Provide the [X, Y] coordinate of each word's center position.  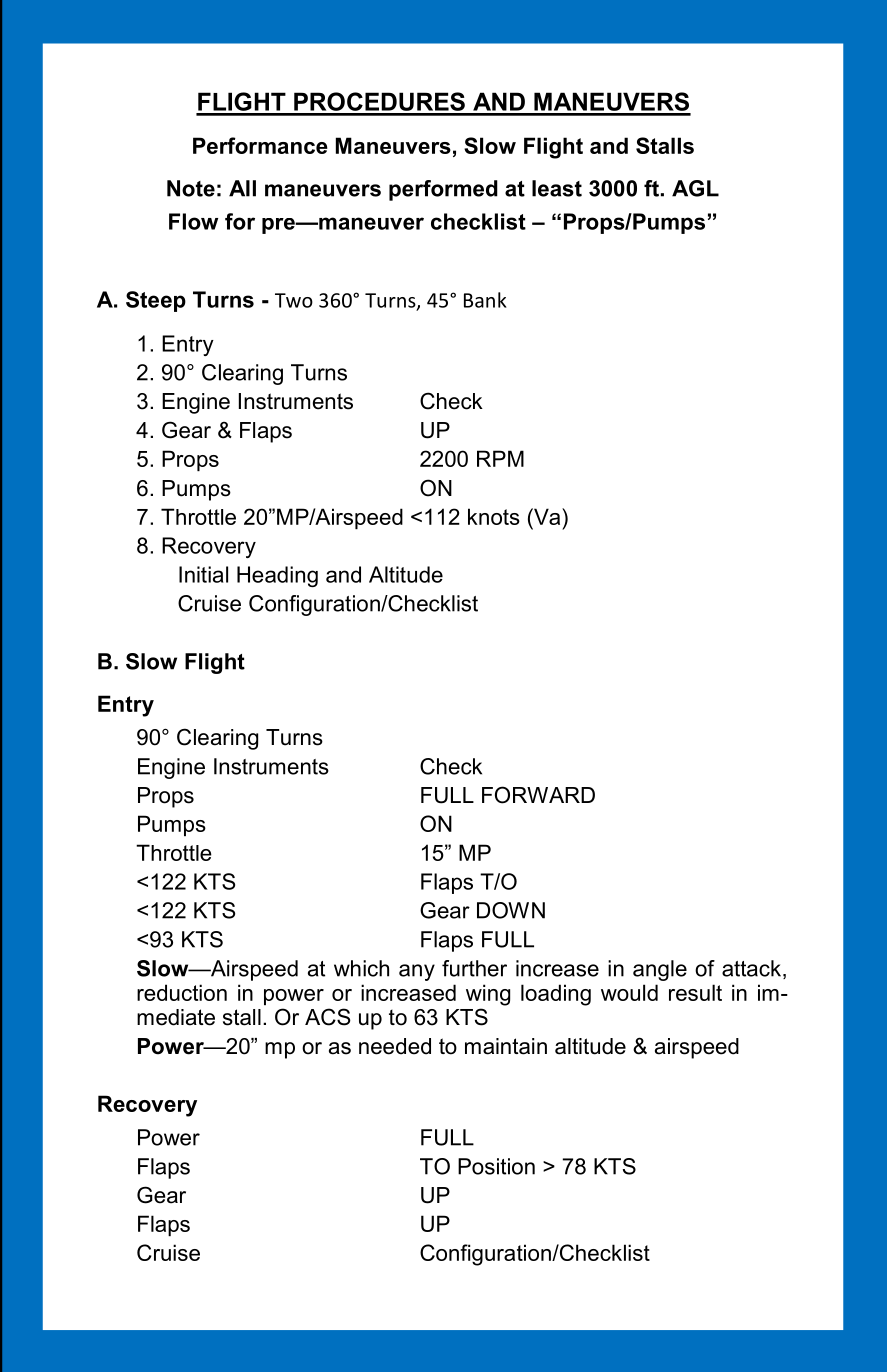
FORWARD [538, 795]
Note [191, 188]
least [557, 188]
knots [494, 516]
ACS [328, 1017]
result [695, 992]
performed [443, 190]
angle [660, 970]
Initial [203, 574]
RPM [500, 458]
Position [496, 1166]
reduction [182, 992]
